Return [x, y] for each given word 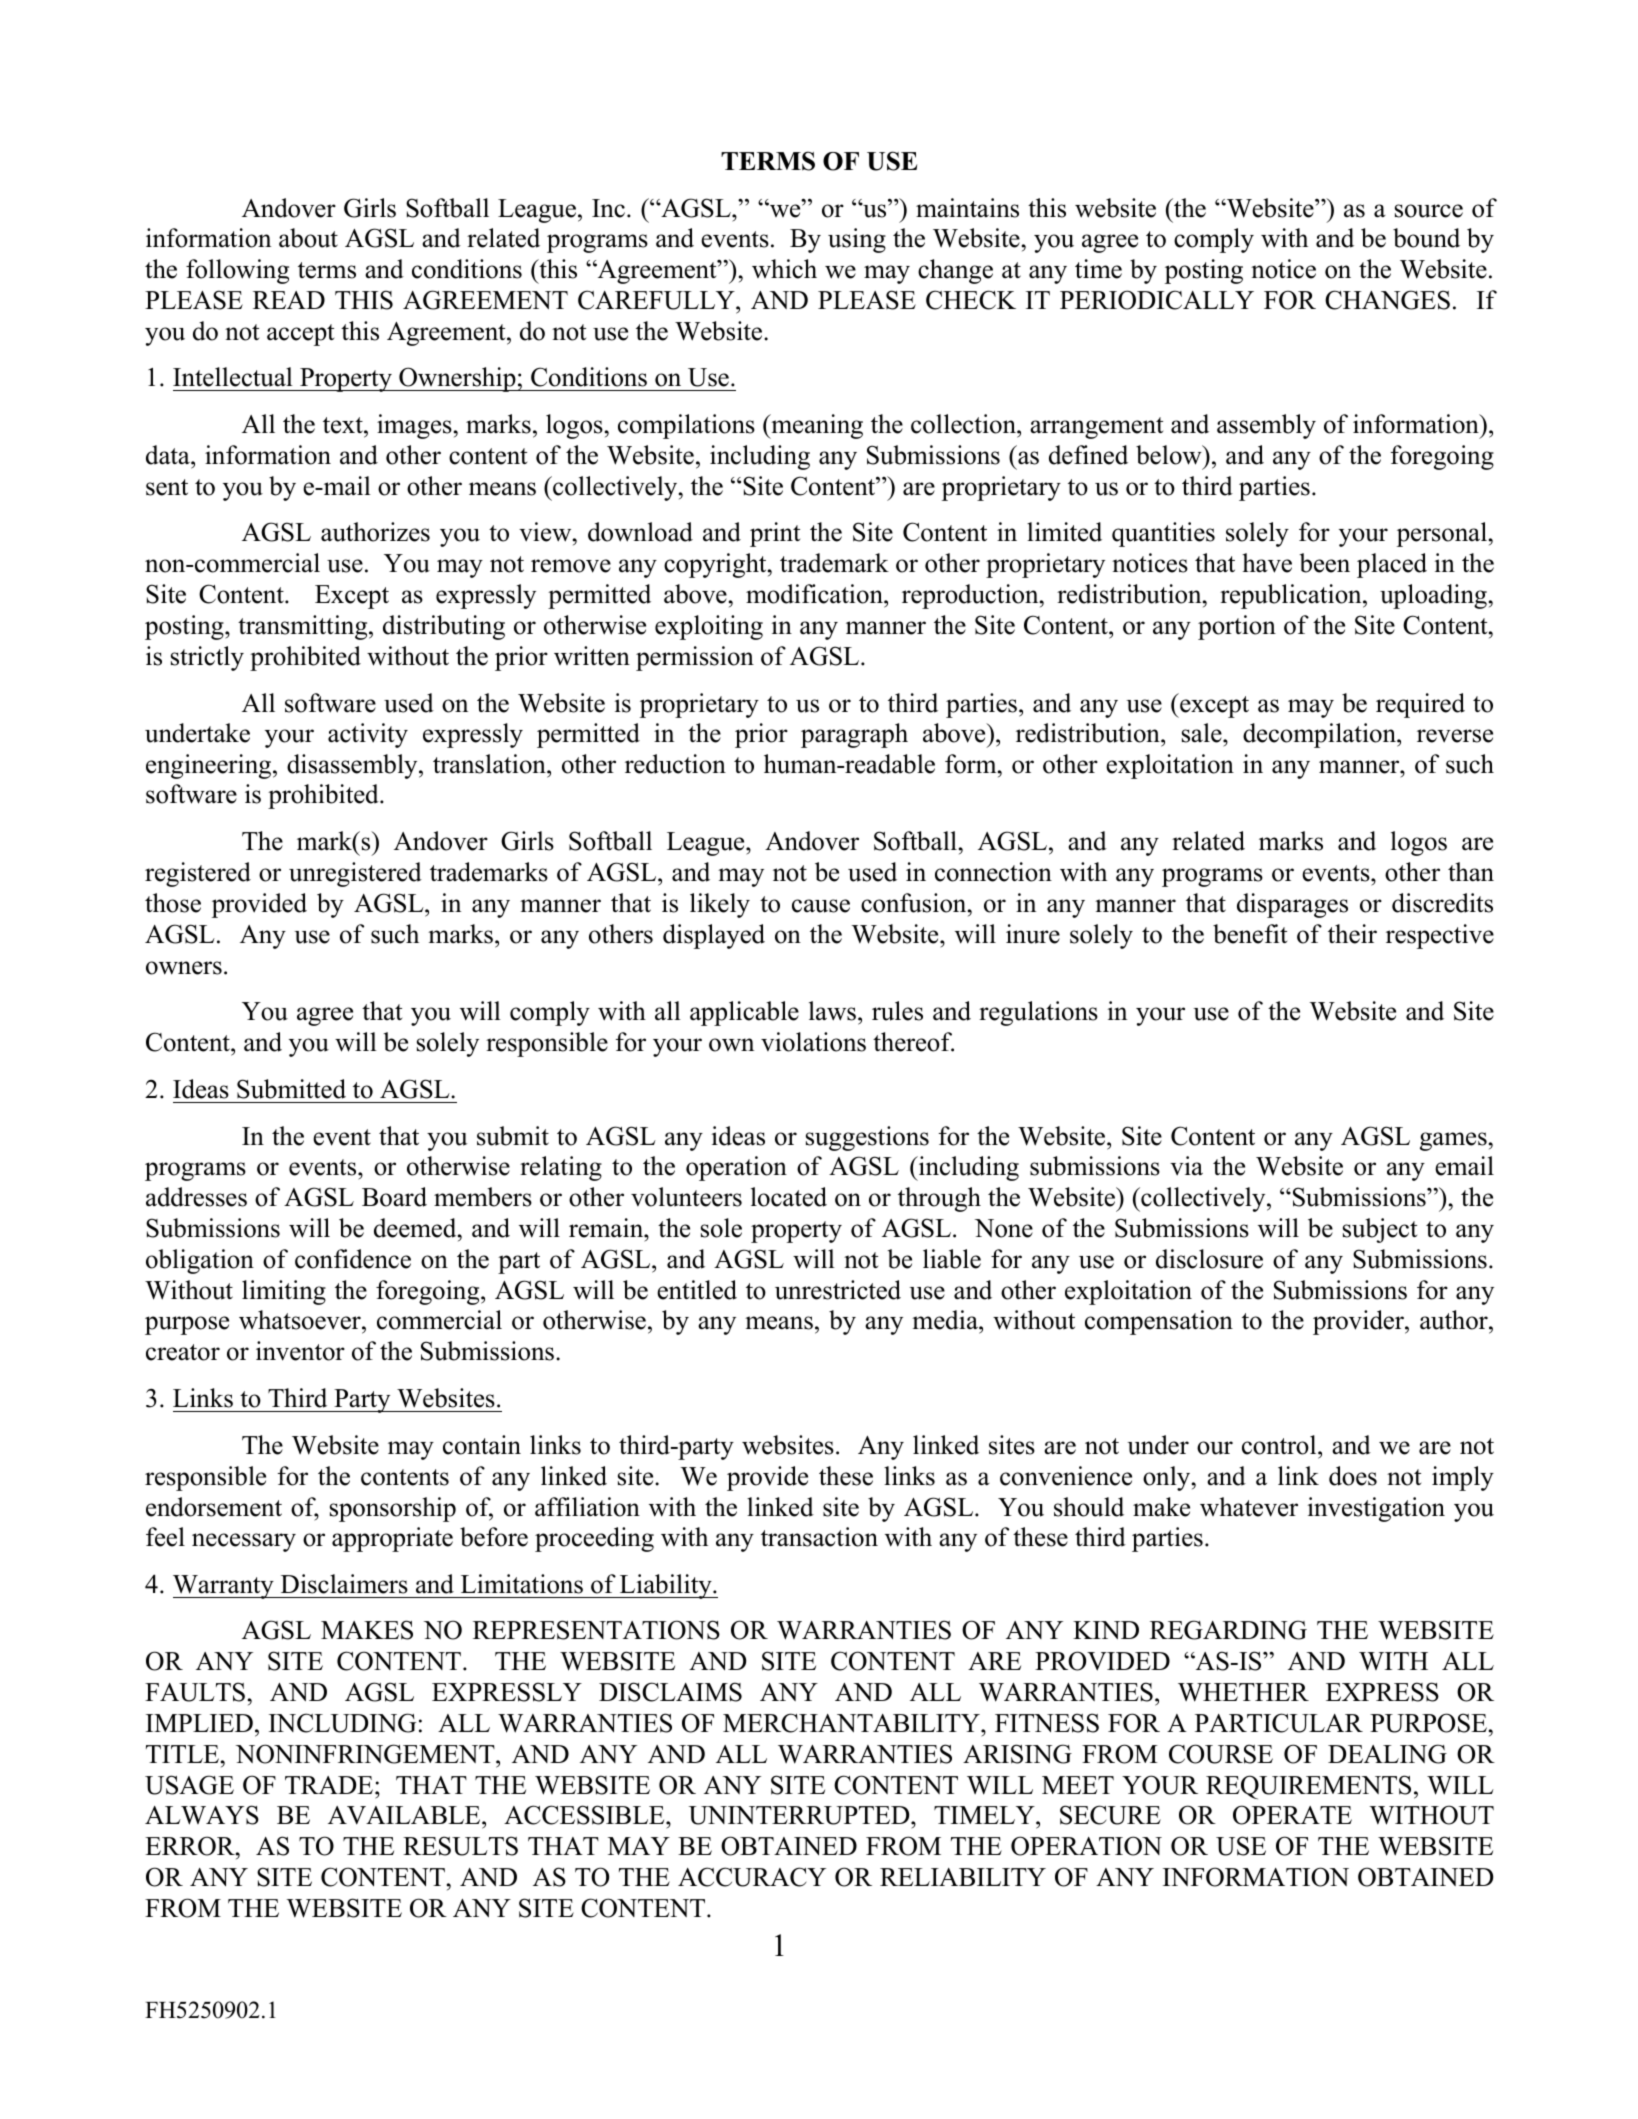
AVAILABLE [405, 1817]
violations [813, 1042]
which [784, 269]
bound [1426, 238]
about [308, 238]
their [1352, 934]
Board [394, 1197]
